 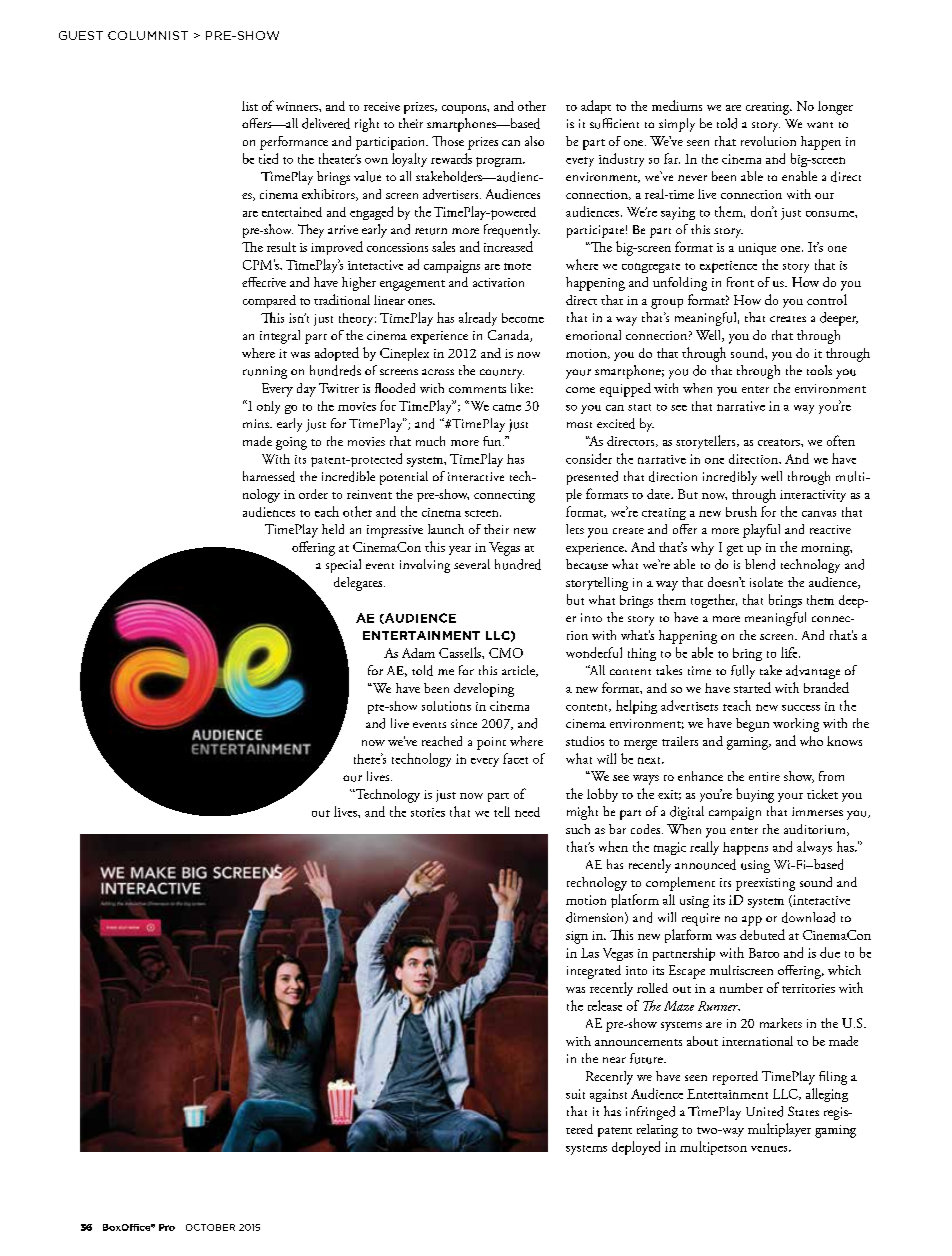 What do you see at coordinates (148, 35) in the screenshot?
I see `COLUMNIST` at bounding box center [148, 35].
